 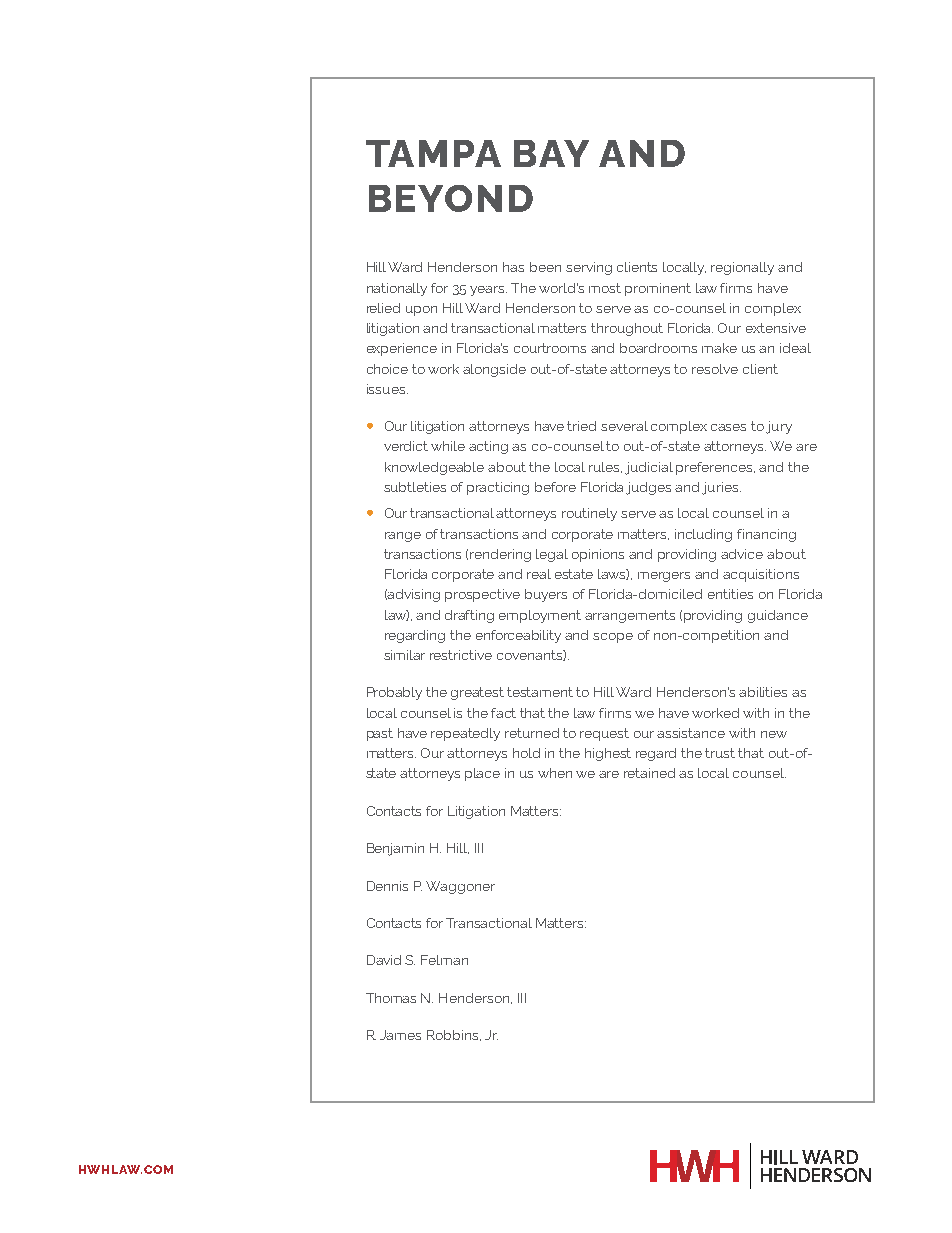 What do you see at coordinates (649, 773) in the screenshot?
I see `retained` at bounding box center [649, 773].
